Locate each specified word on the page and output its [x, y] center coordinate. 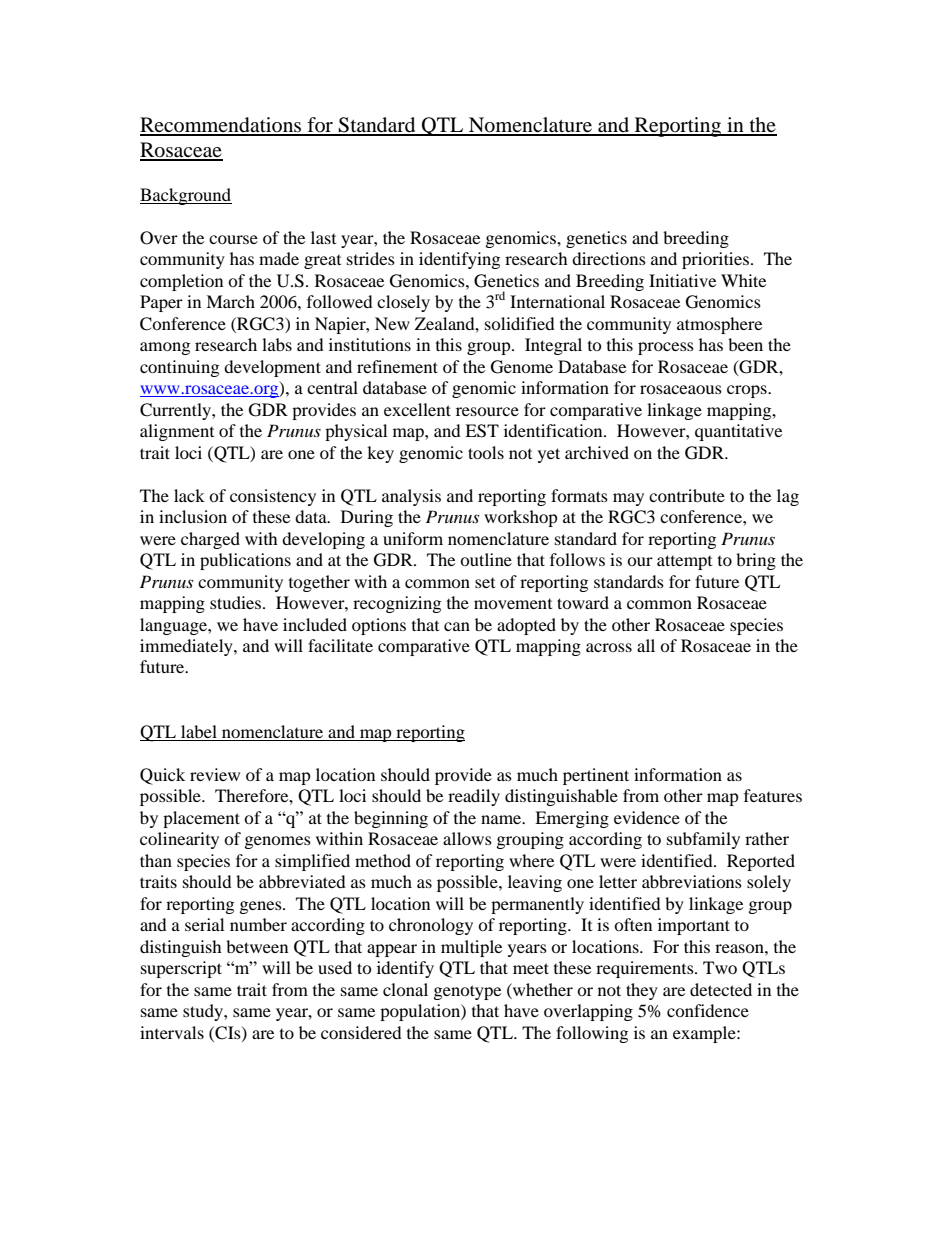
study [204, 1012]
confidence [708, 1010]
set [485, 583]
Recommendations [222, 126]
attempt [684, 562]
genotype [467, 992]
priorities [715, 260]
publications [245, 561]
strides [371, 258]
